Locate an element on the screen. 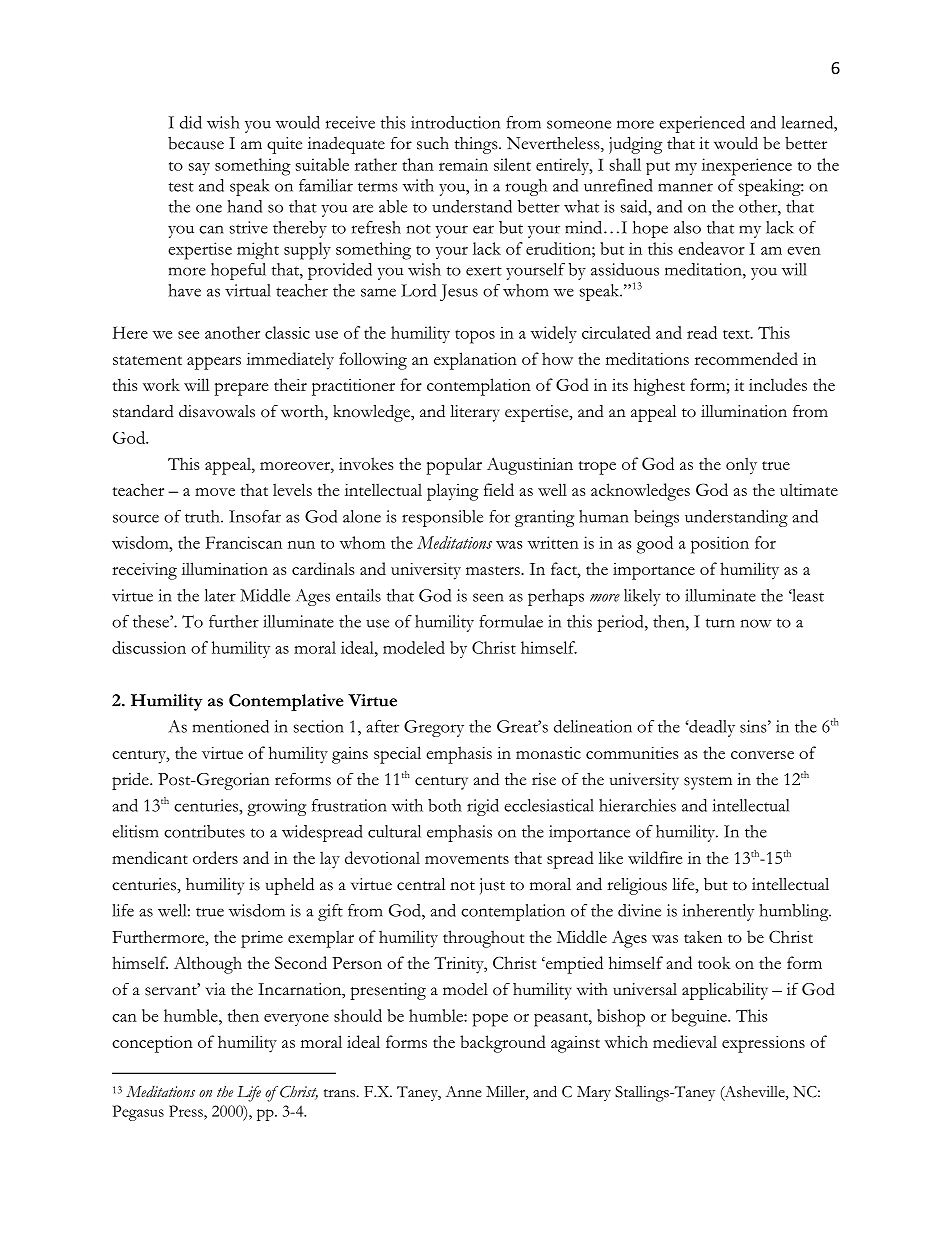  conception is located at coordinates (152, 1044).
